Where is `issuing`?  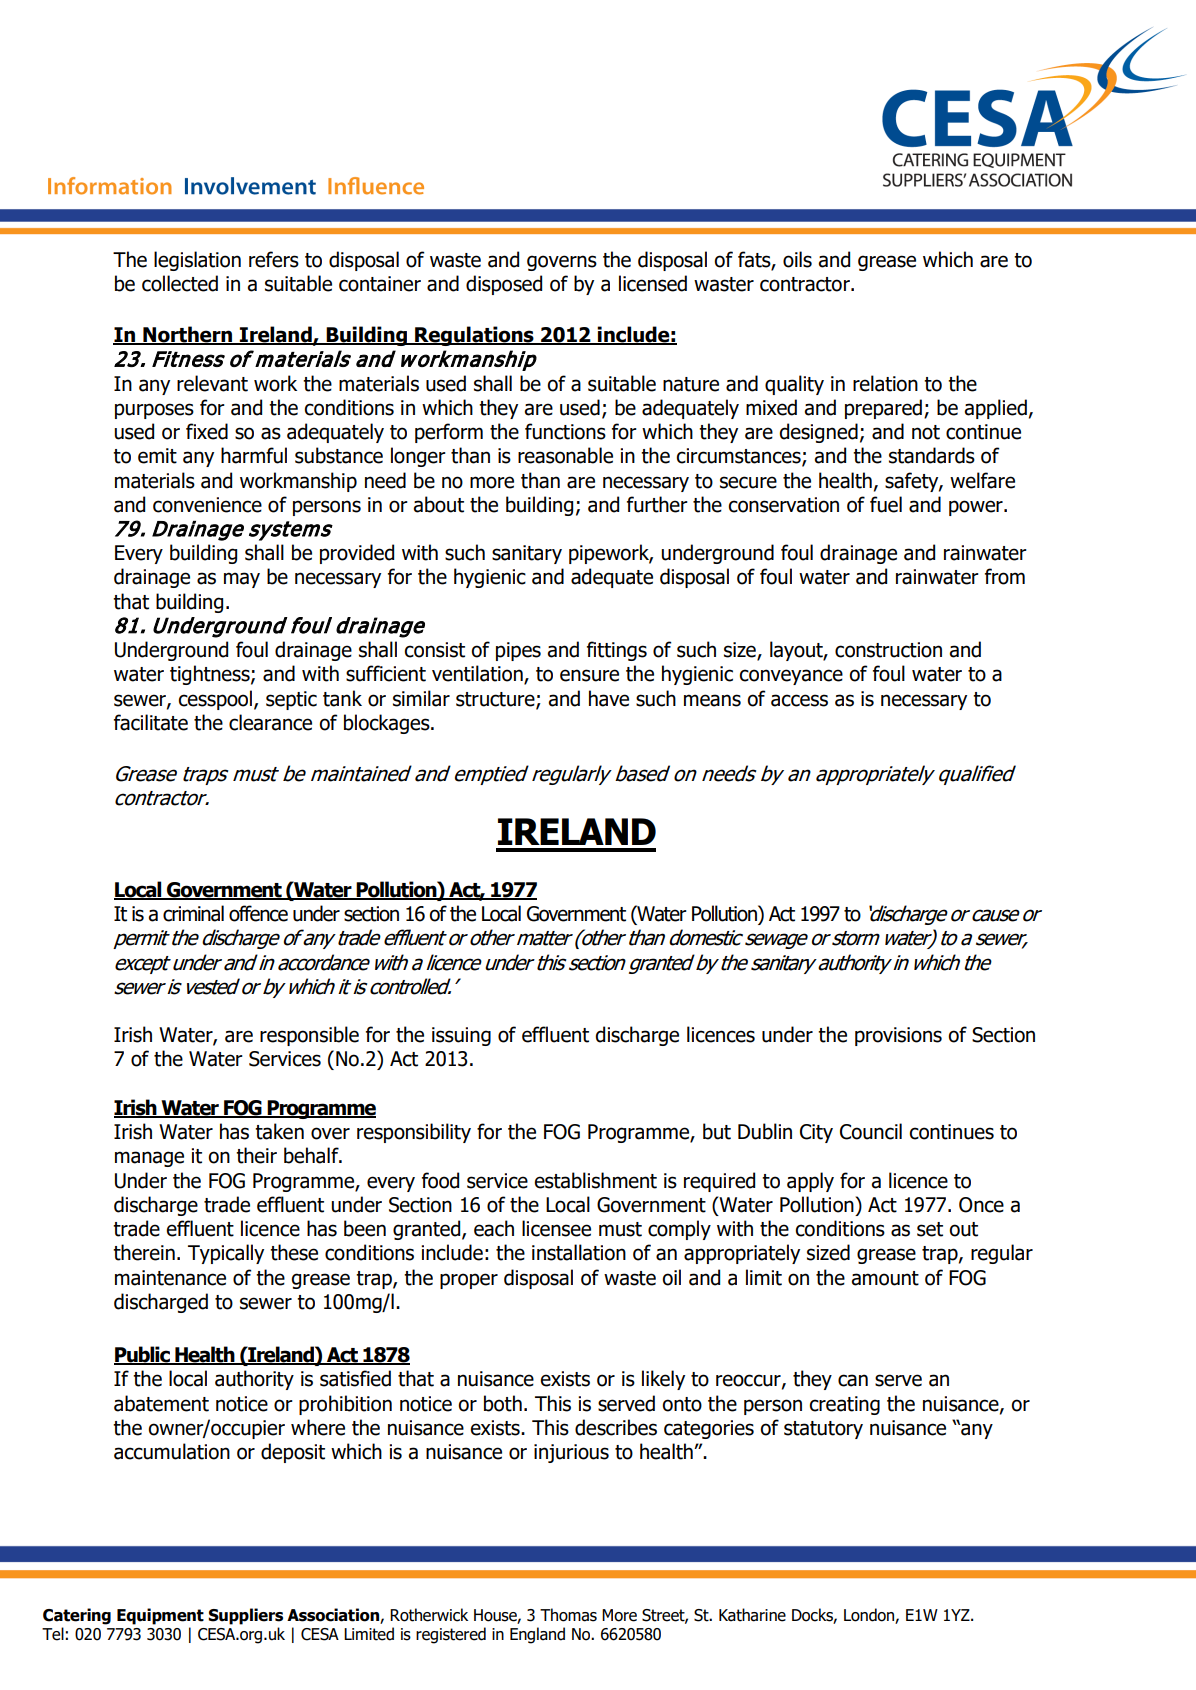
issuing is located at coordinates (461, 1036).
